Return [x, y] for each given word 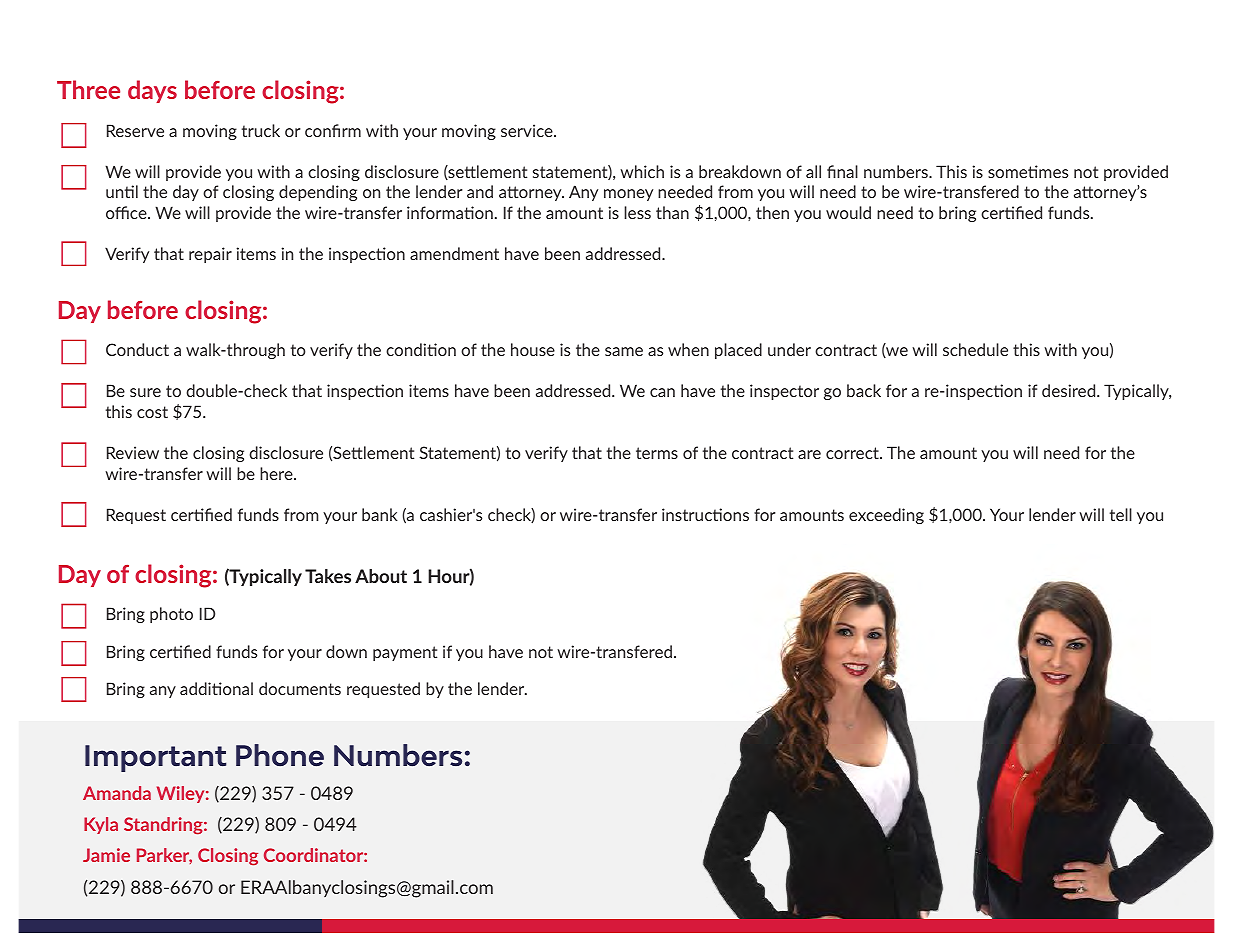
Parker [164, 856]
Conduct [137, 349]
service [528, 130]
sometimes [1028, 171]
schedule [975, 349]
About [381, 576]
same [624, 351]
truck [261, 130]
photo [171, 615]
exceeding [886, 516]
